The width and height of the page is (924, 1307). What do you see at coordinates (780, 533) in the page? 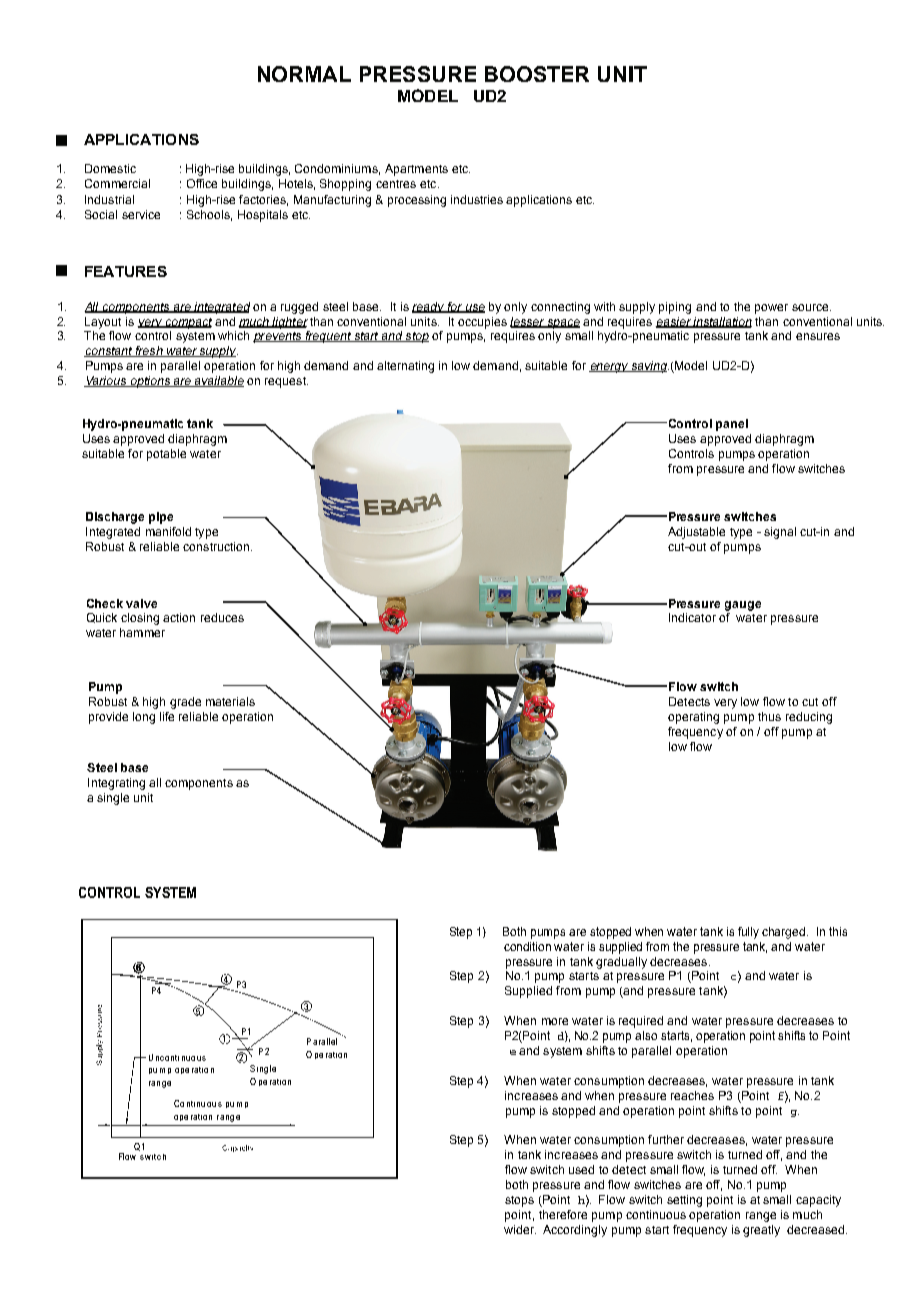
I see `signal` at bounding box center [780, 533].
